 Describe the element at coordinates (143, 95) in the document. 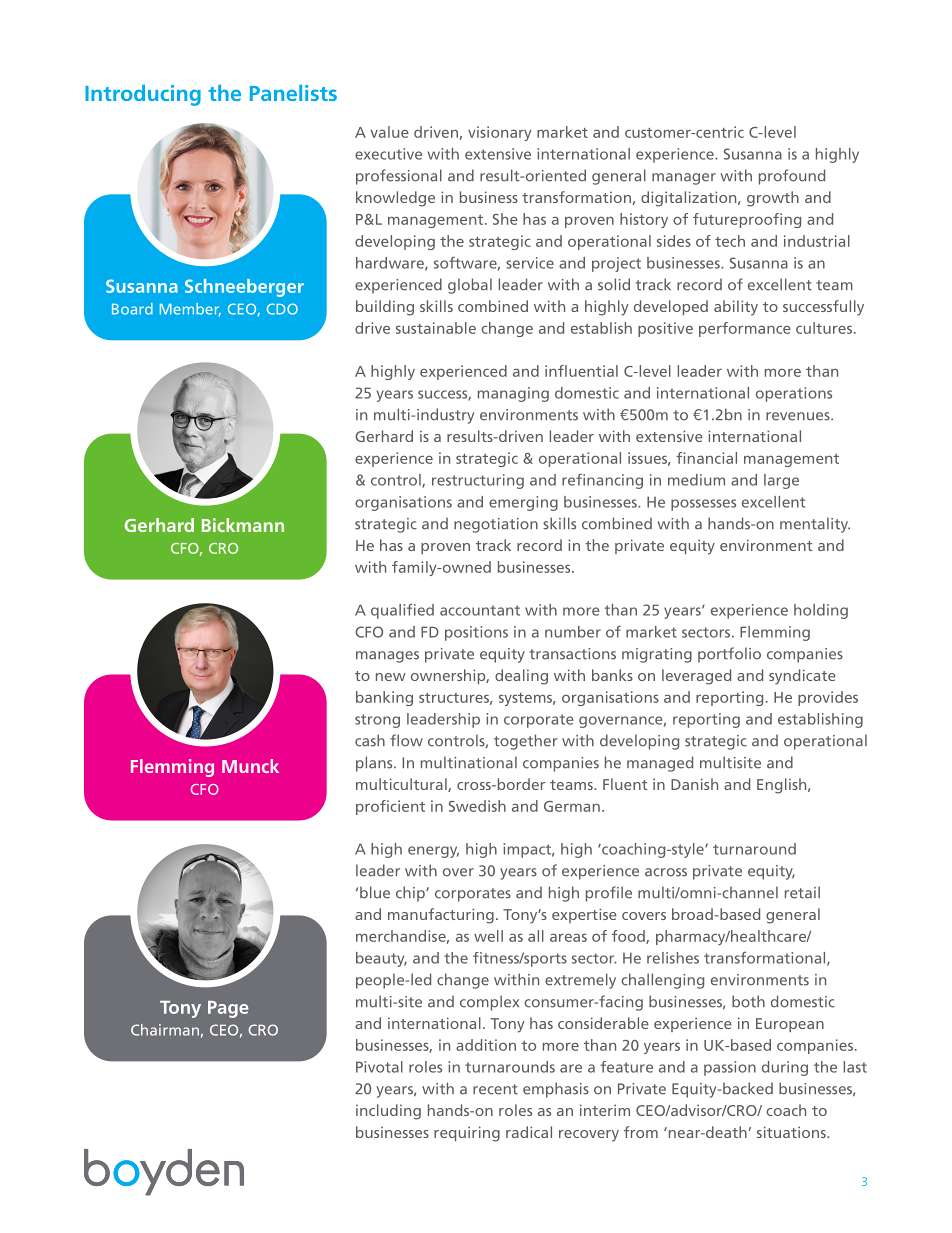

I see `Introducing` at that location.
